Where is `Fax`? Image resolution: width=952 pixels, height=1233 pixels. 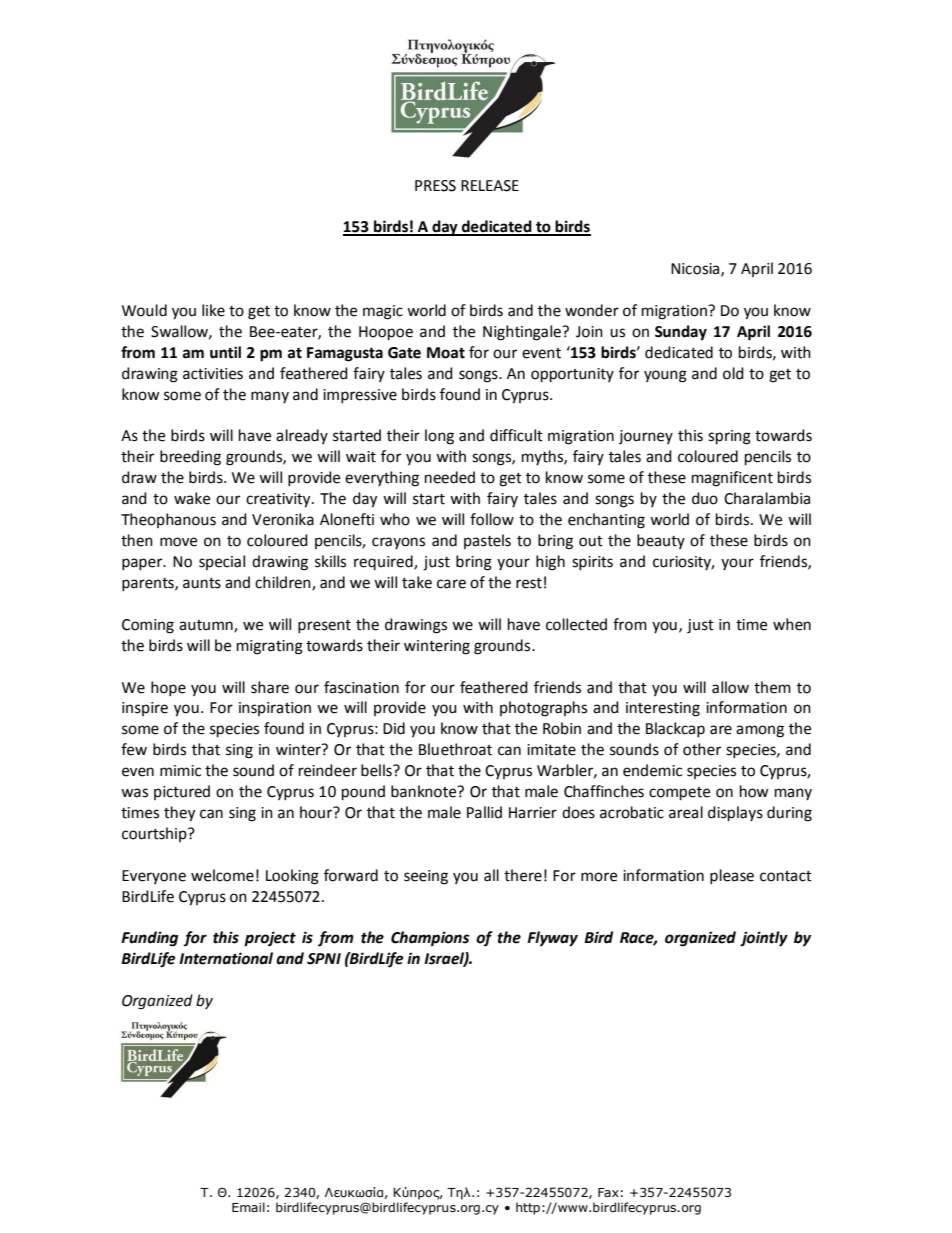
Fax is located at coordinates (608, 1192).
